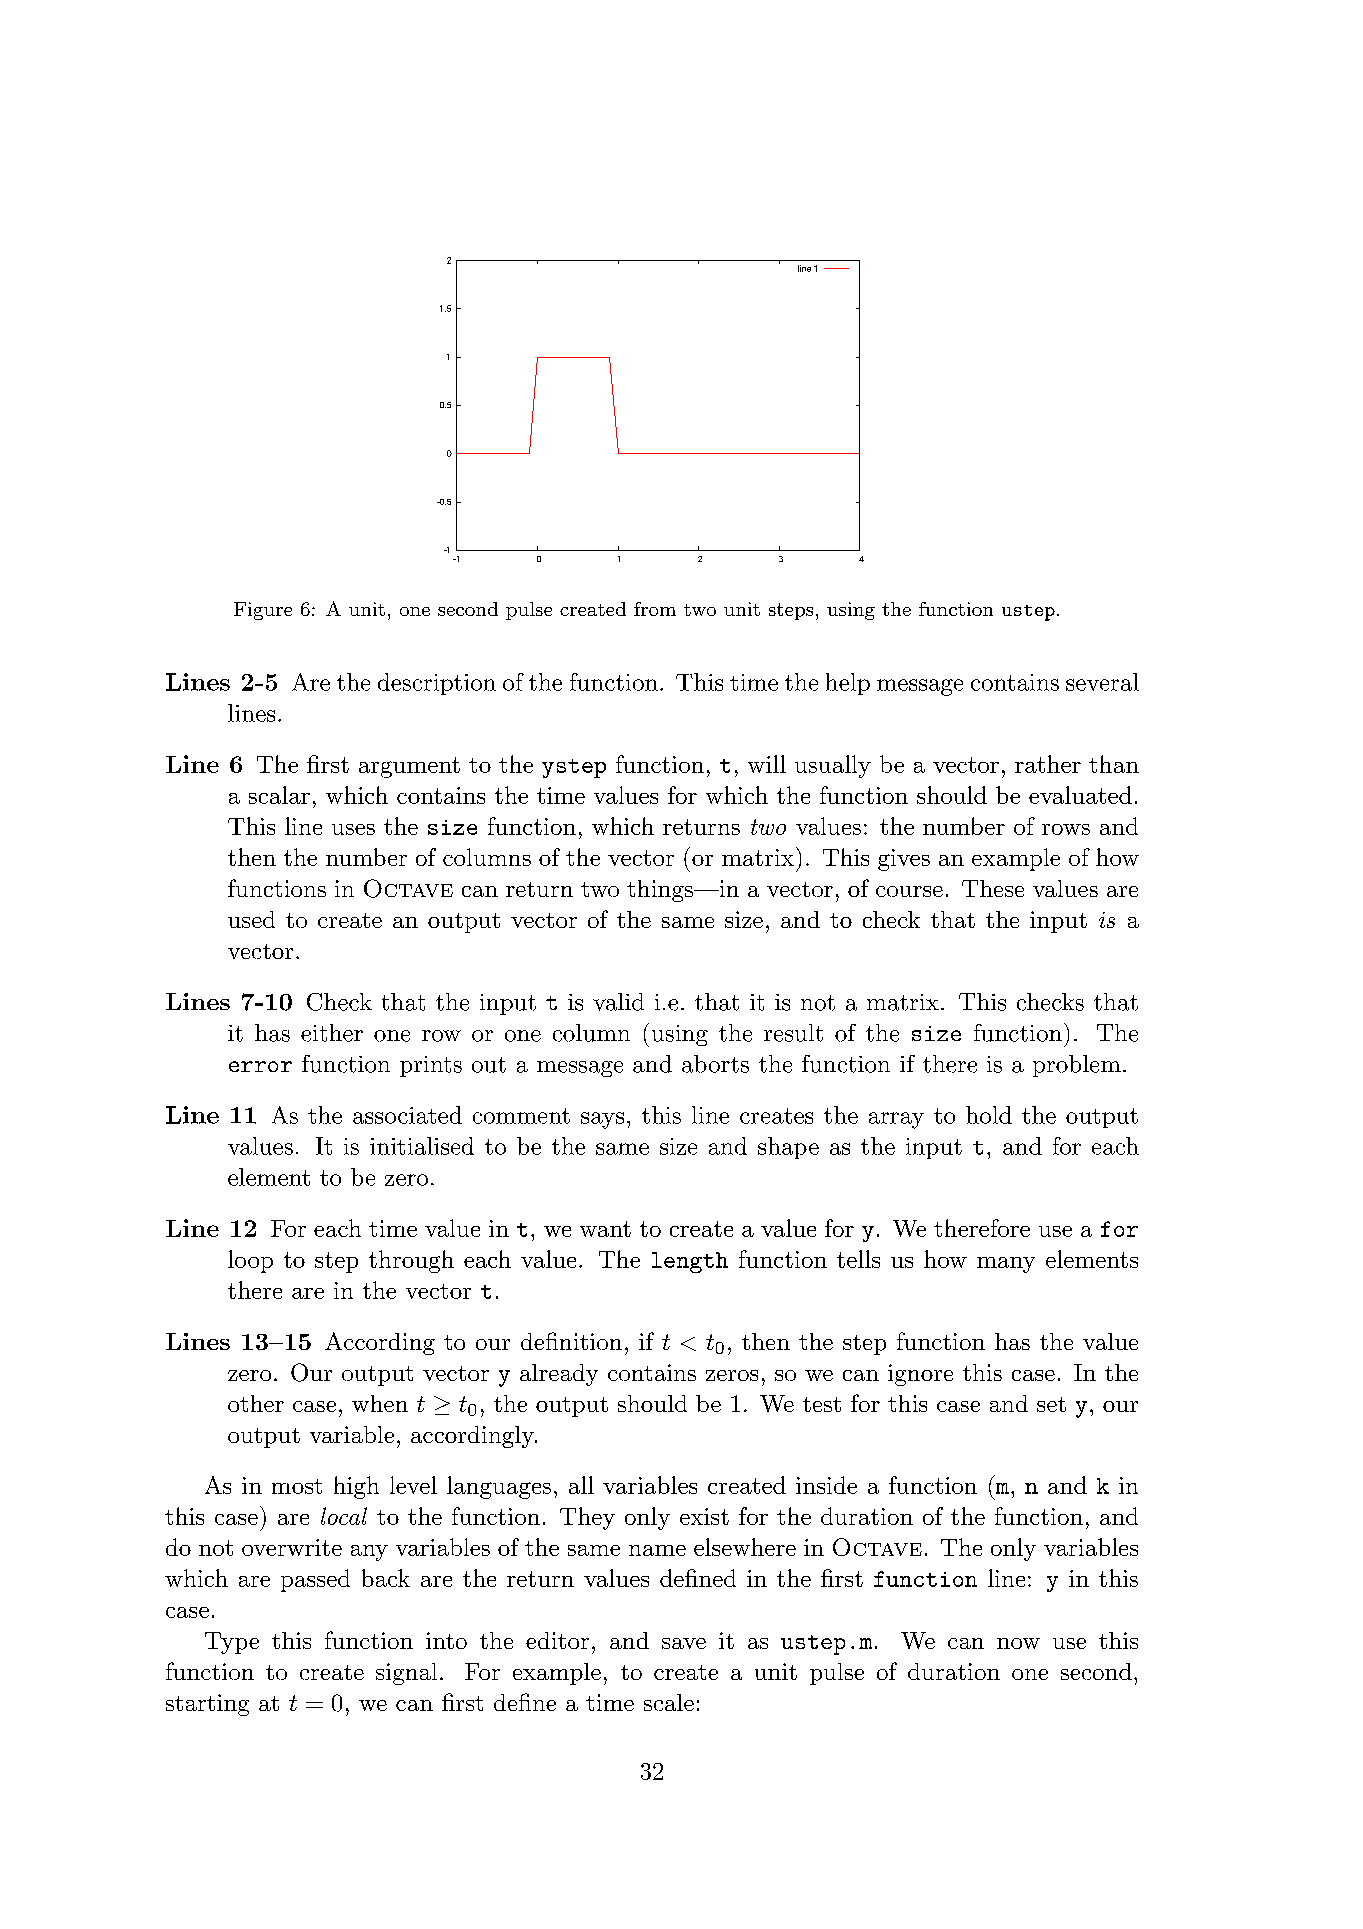 This screenshot has width=1363, height=1929. I want to click on scale, so click(669, 1702).
